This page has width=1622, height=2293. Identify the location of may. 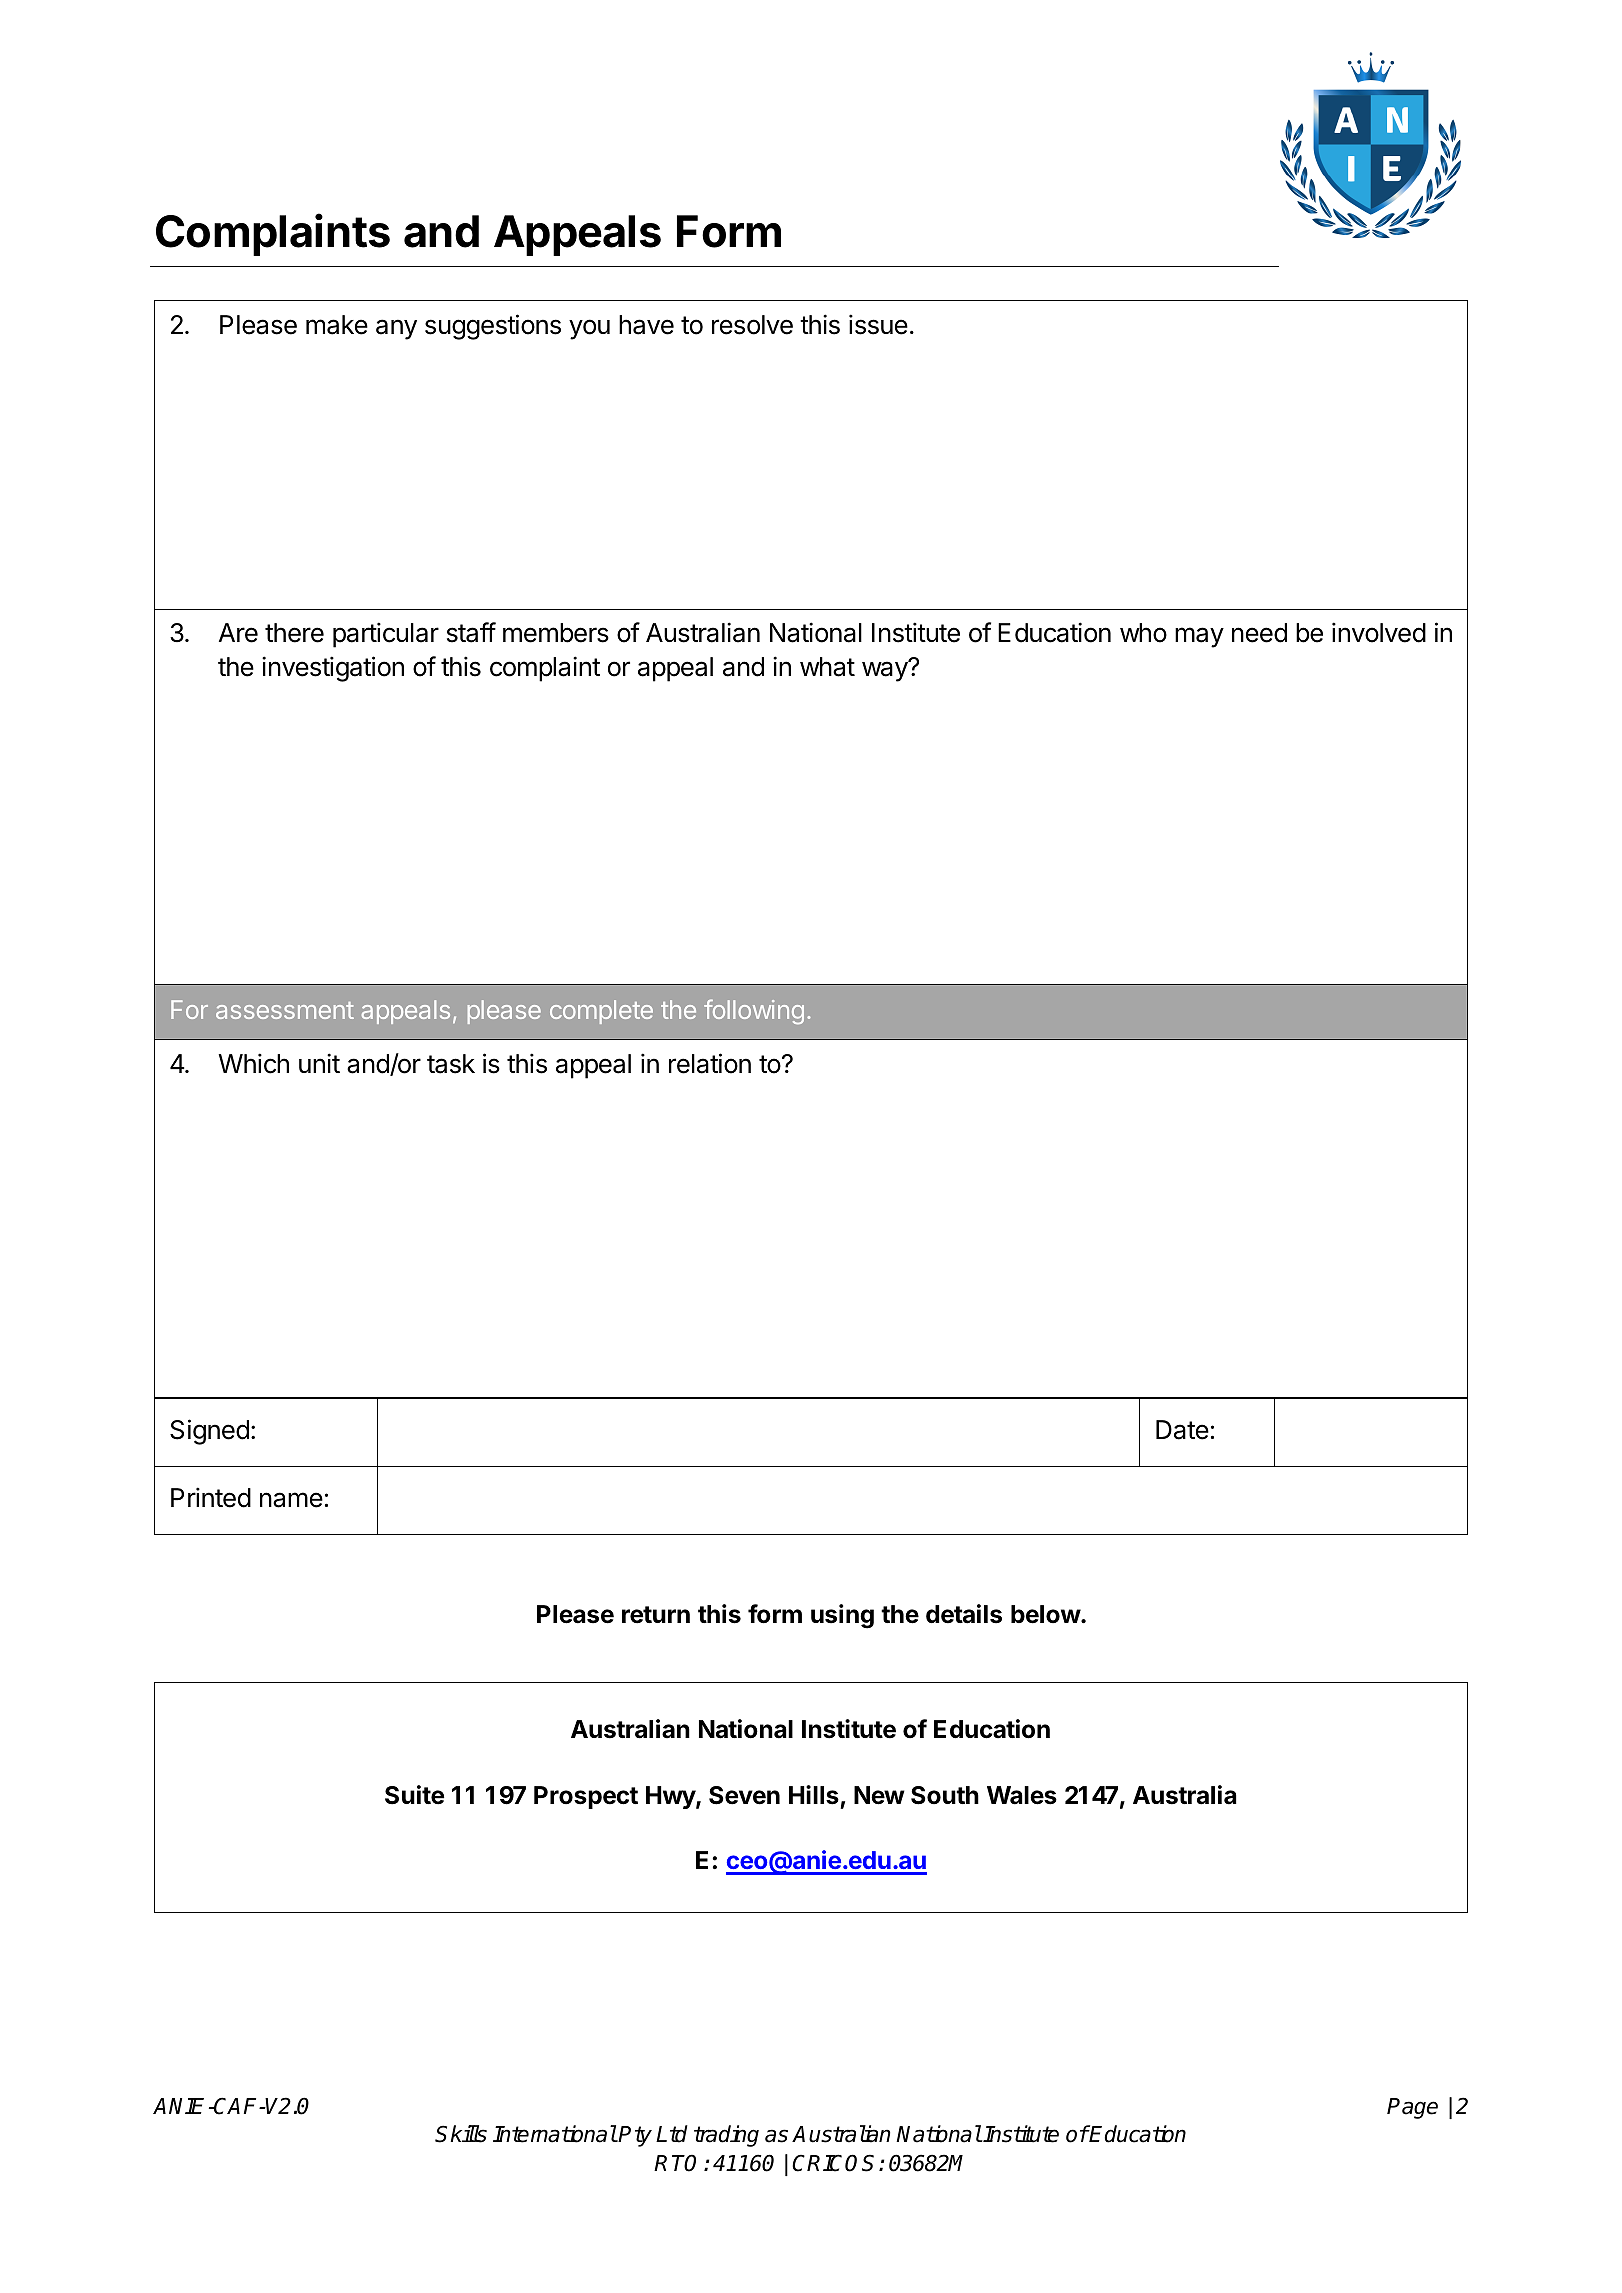
(1199, 637).
